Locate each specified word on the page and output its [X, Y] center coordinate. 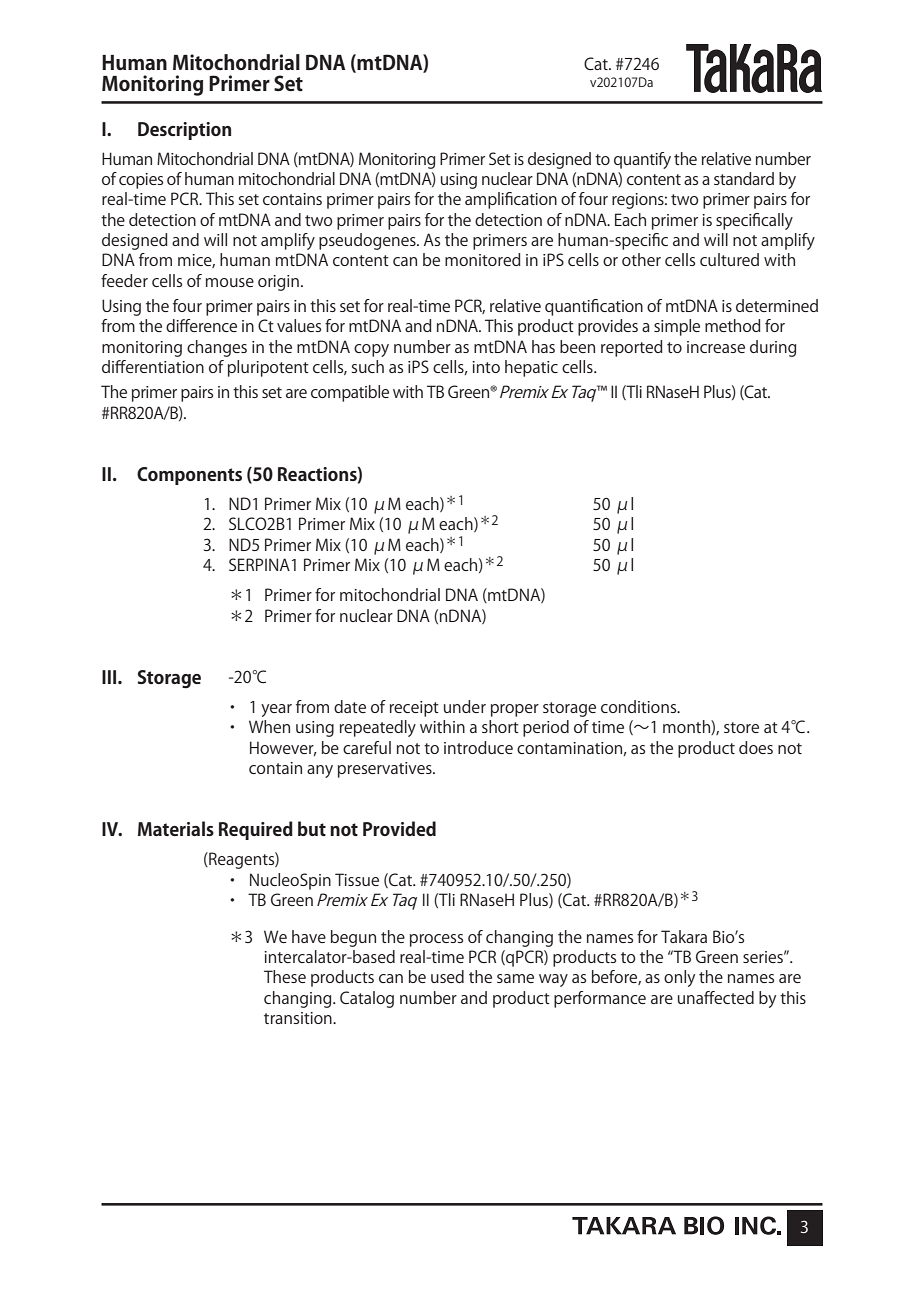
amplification [511, 200]
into [486, 367]
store [741, 727]
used [447, 976]
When [269, 726]
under [465, 706]
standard [744, 178]
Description [184, 131]
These [285, 976]
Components [189, 476]
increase [716, 347]
